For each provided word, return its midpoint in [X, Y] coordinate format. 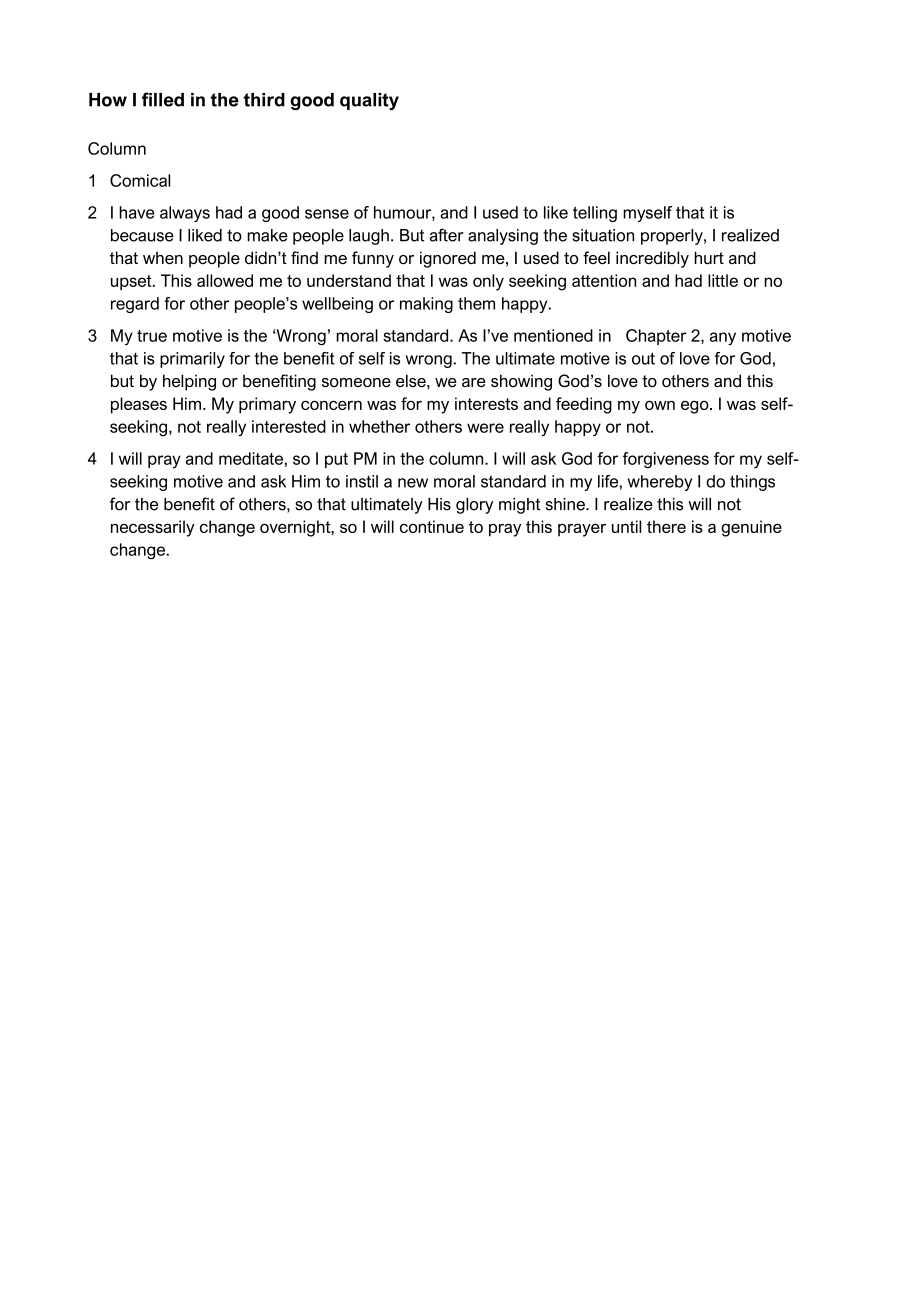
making [426, 305]
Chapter [656, 337]
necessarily [153, 528]
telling [595, 214]
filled [163, 99]
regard [135, 305]
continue [432, 526]
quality [369, 101]
